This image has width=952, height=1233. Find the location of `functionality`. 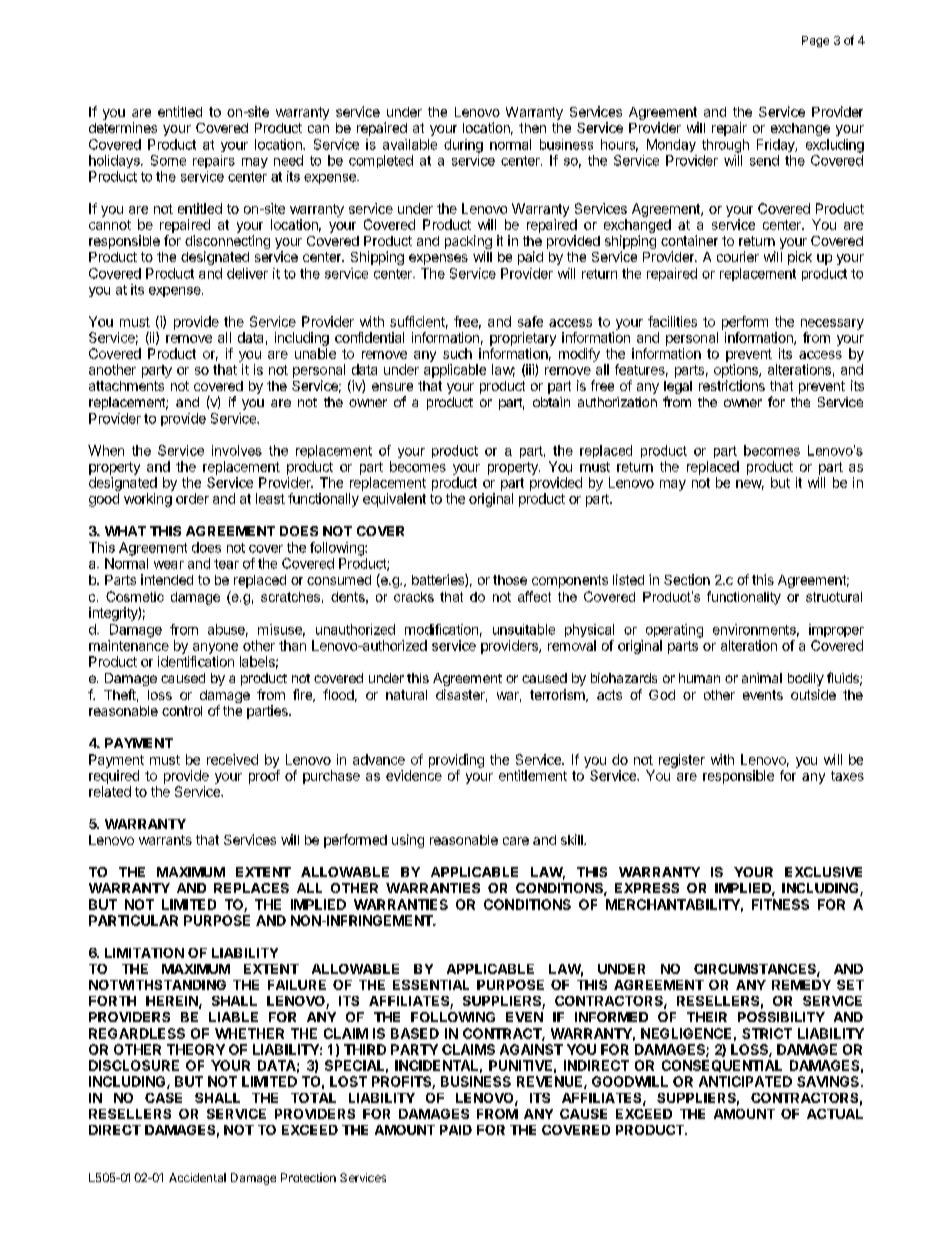

functionality is located at coordinates (744, 598).
